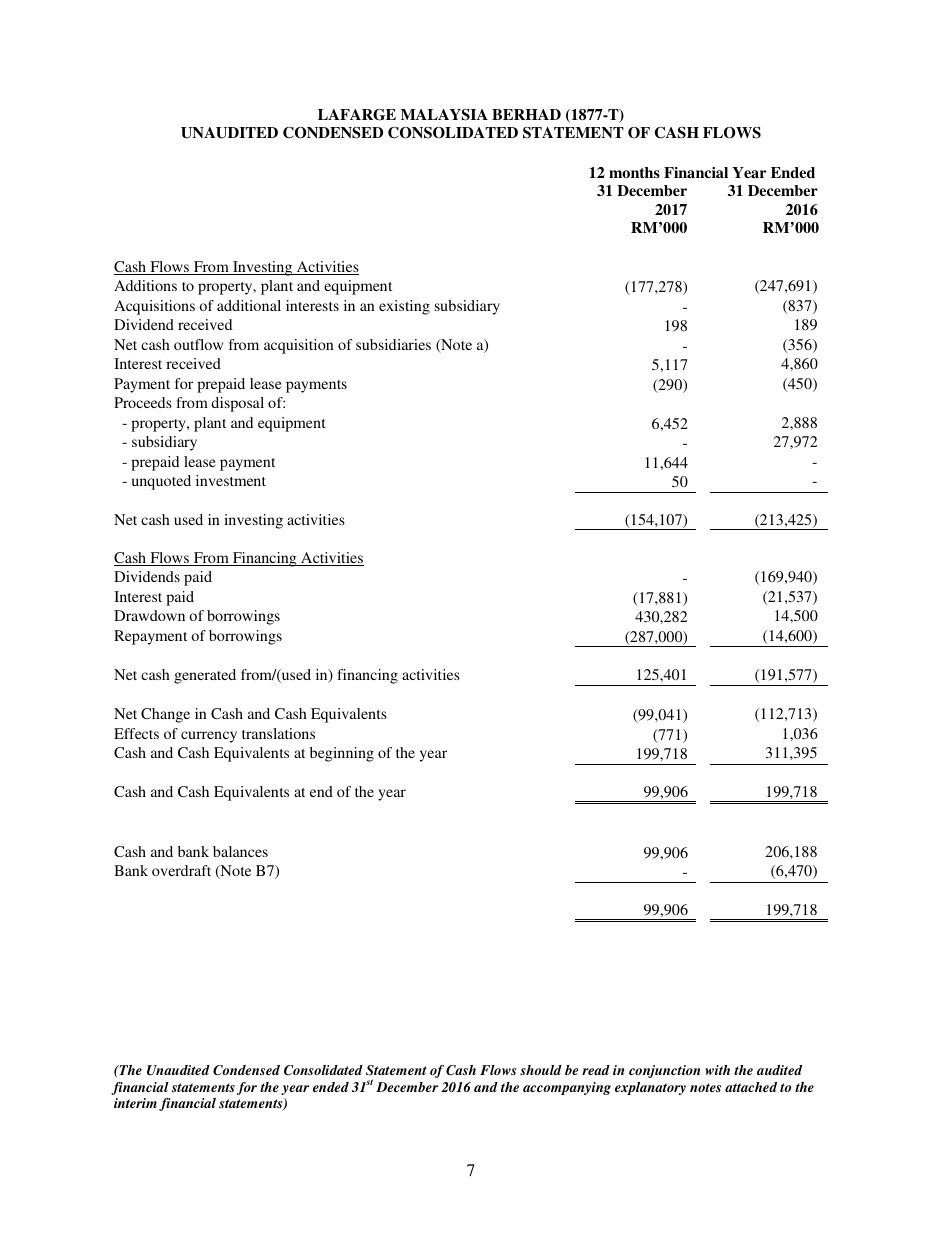 This screenshot has height=1233, width=952. What do you see at coordinates (149, 615) in the screenshot?
I see `Drawdown` at bounding box center [149, 615].
